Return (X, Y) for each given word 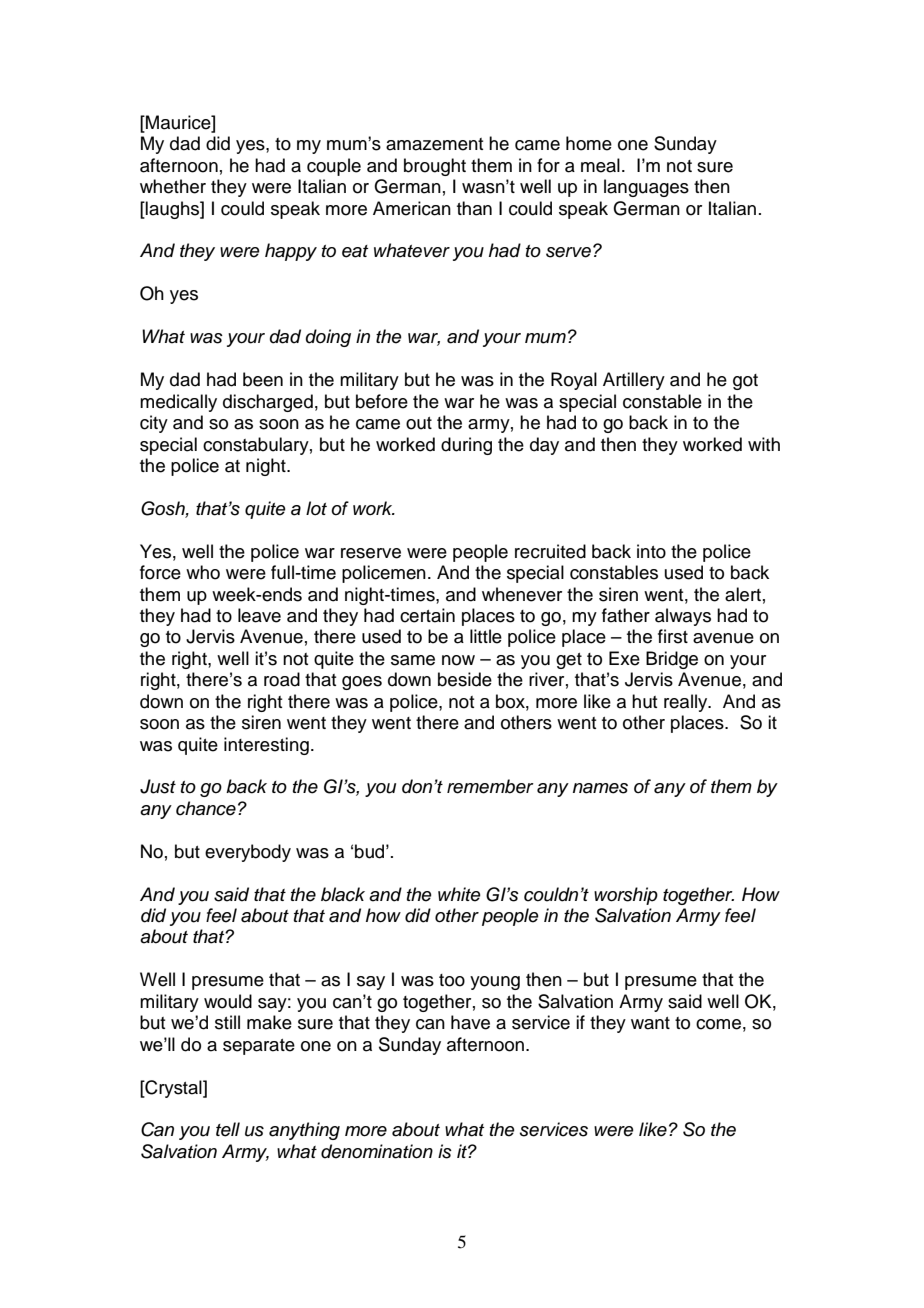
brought (435, 167)
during (466, 446)
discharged (268, 403)
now (458, 660)
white (459, 894)
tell (228, 1129)
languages (646, 188)
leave (259, 615)
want (650, 1023)
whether (173, 186)
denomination (377, 1151)
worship (626, 896)
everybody (248, 853)
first (673, 636)
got (745, 382)
